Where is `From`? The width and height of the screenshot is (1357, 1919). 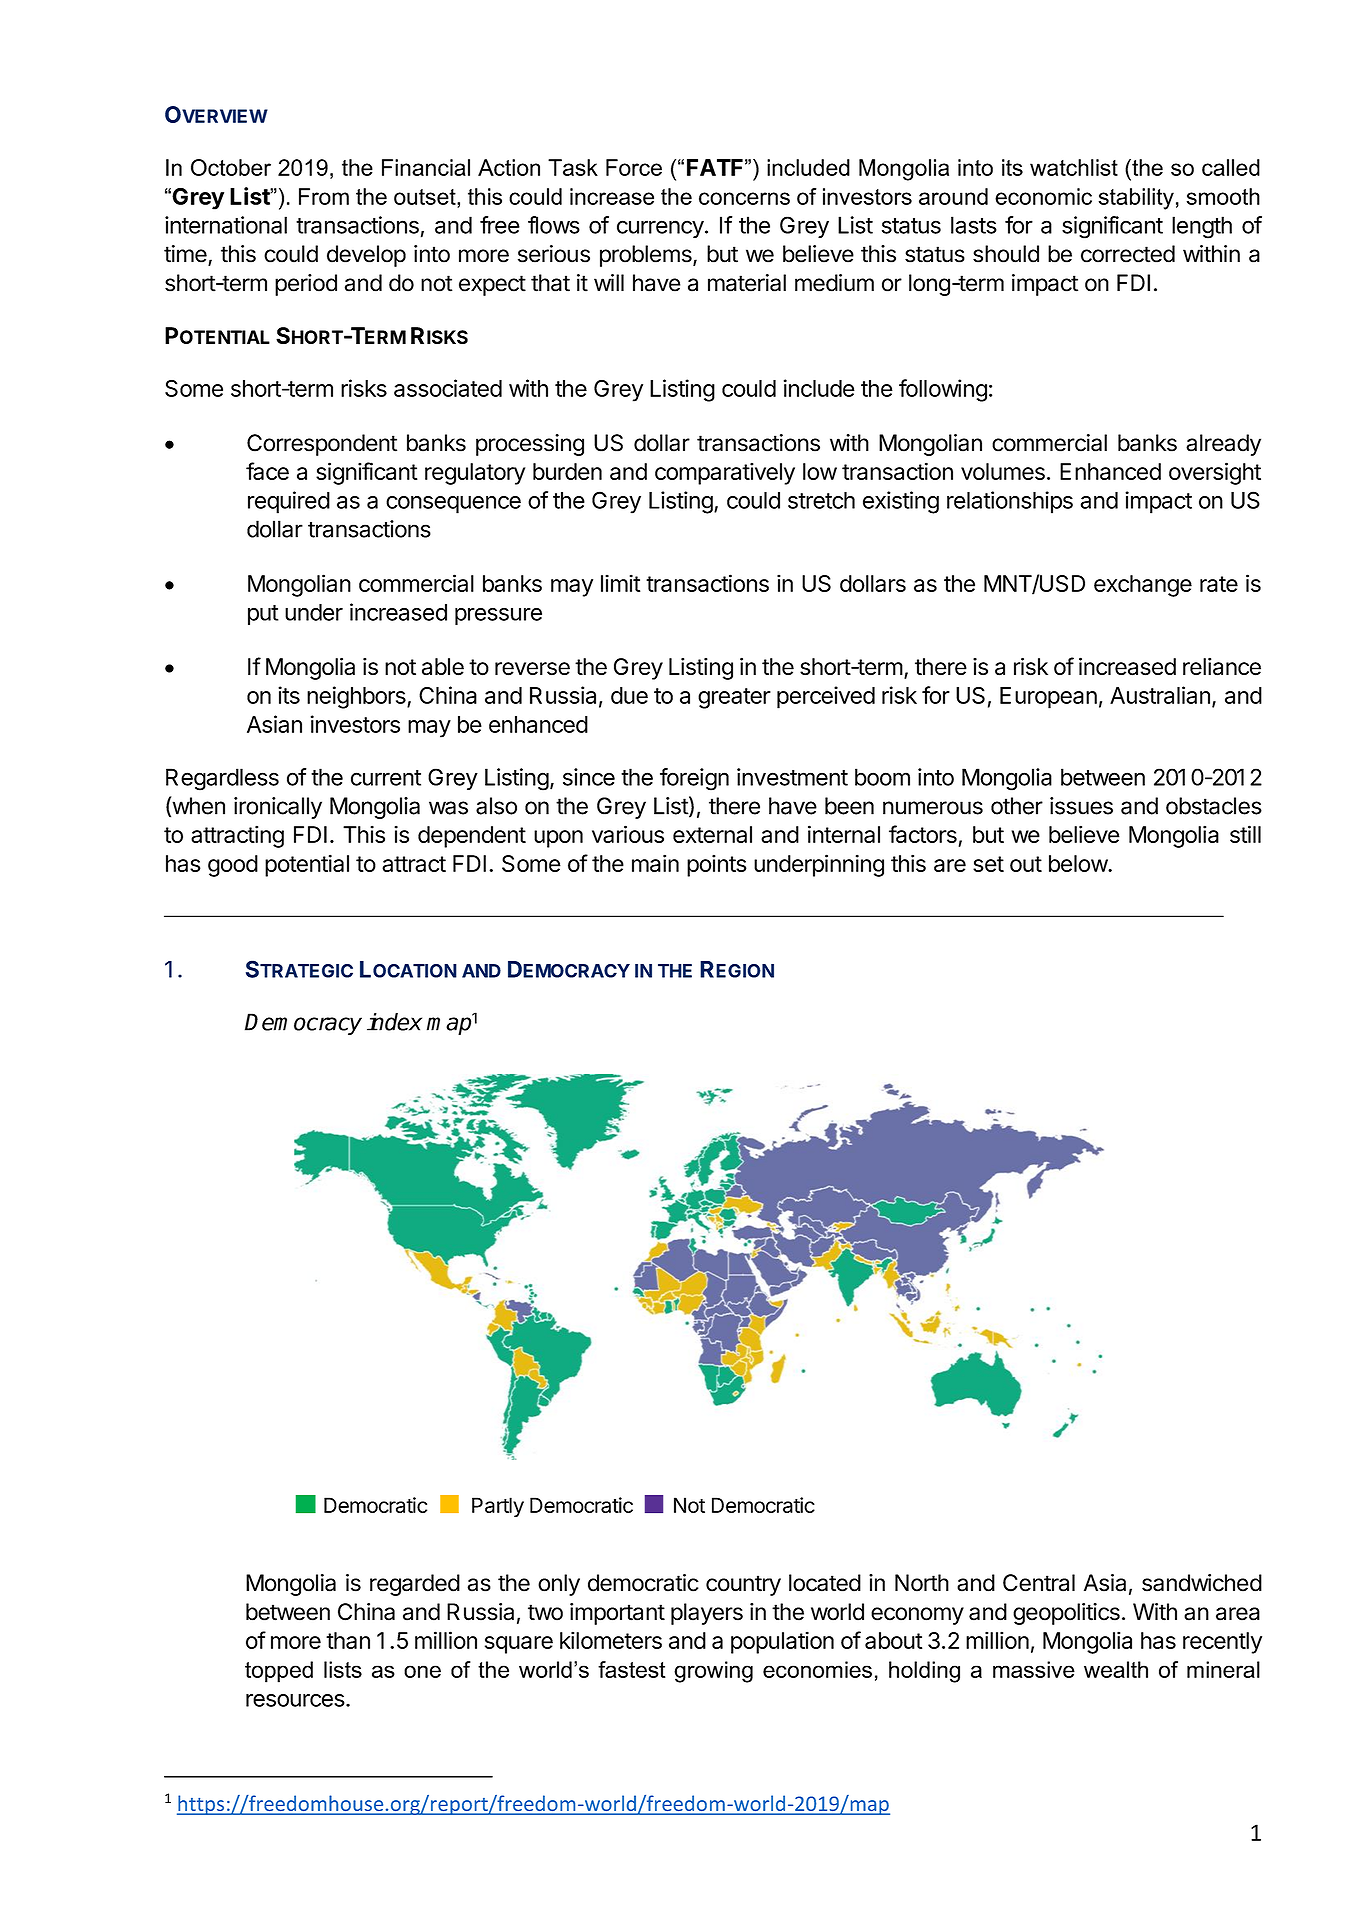
From is located at coordinates (324, 196).
